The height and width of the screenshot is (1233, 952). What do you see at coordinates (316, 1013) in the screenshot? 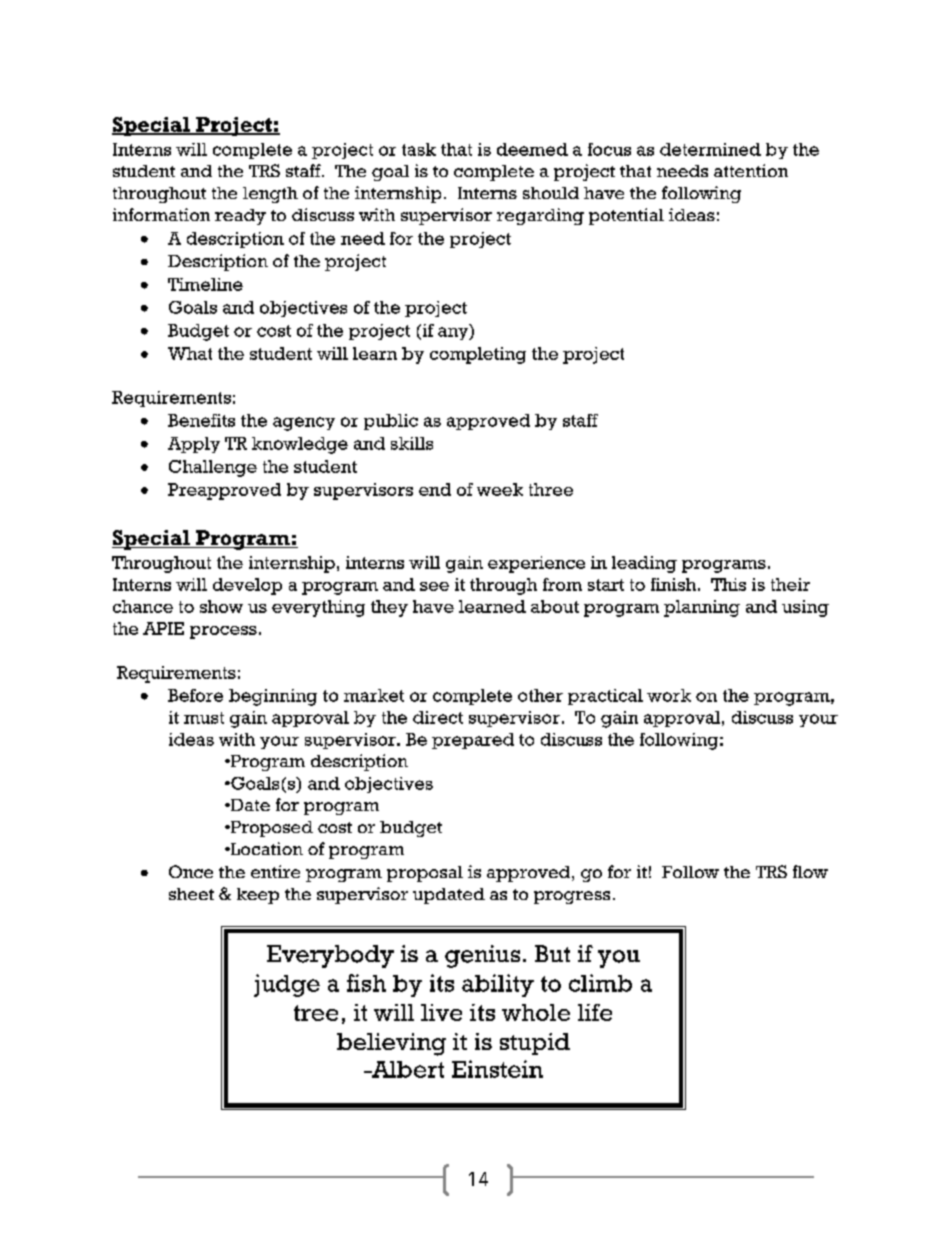
I see `tree` at bounding box center [316, 1013].
